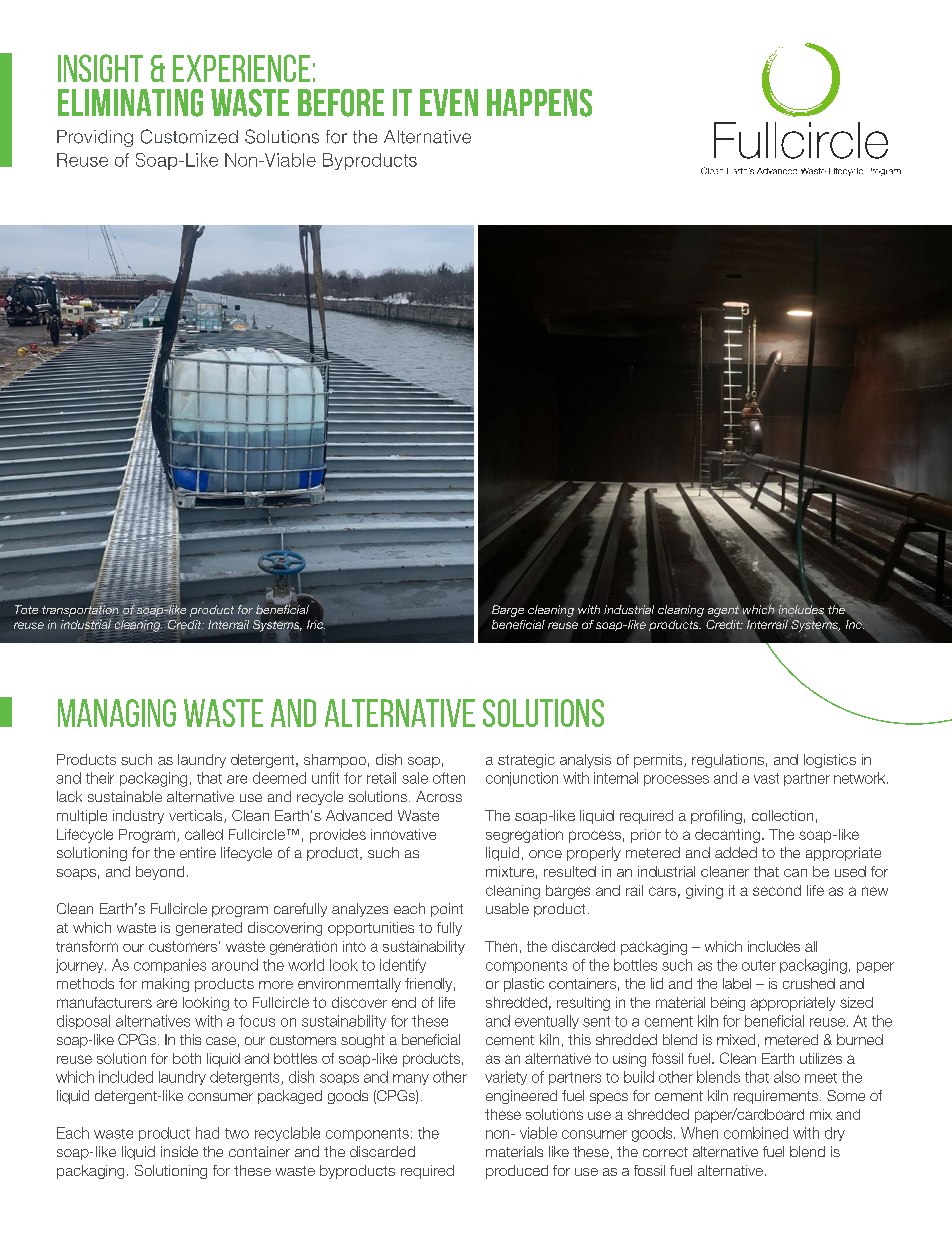 This image has height=1233, width=952. I want to click on transportation, so click(81, 611).
